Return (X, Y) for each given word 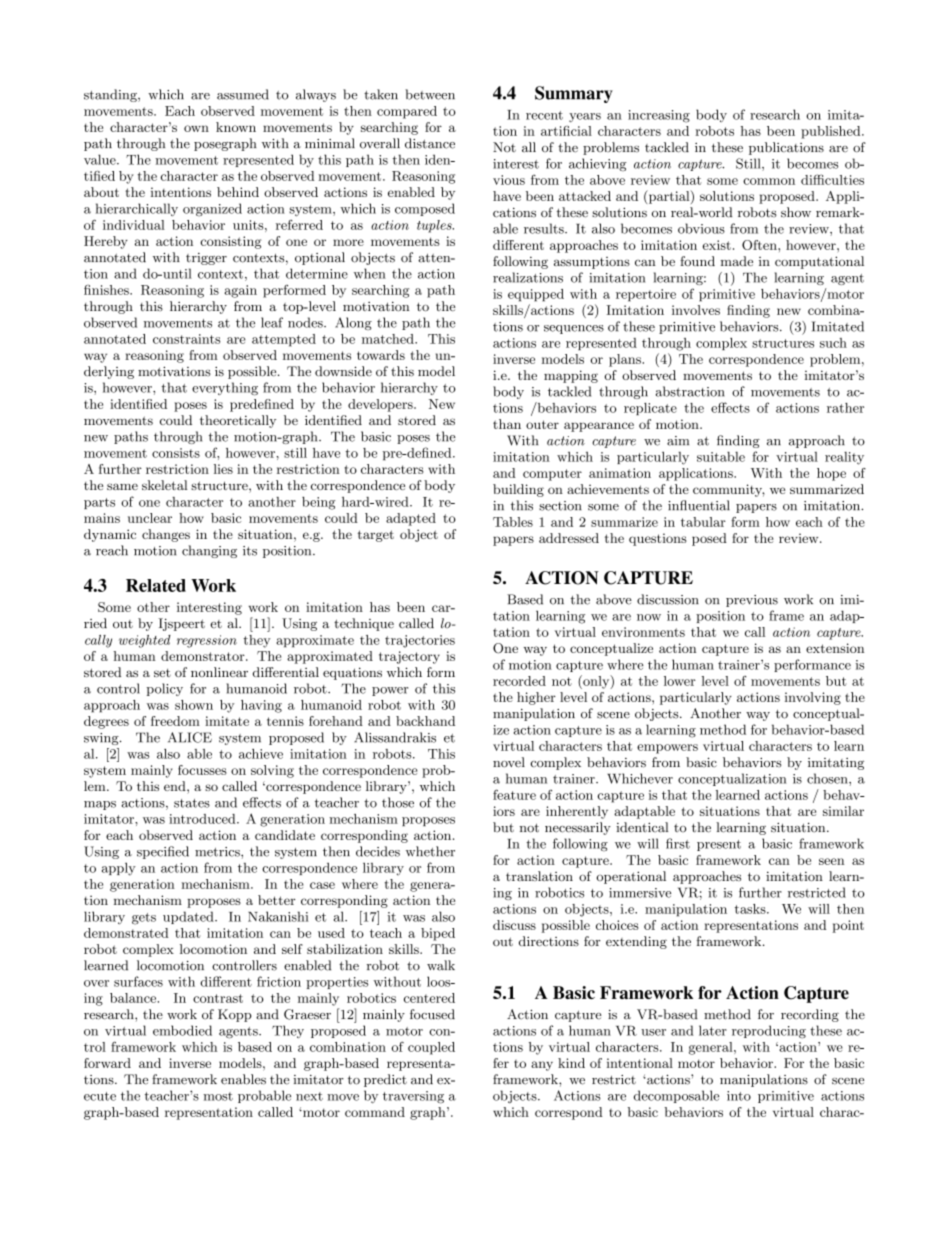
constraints (186, 339)
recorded (519, 681)
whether (430, 851)
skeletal (165, 485)
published (832, 132)
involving (813, 698)
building (518, 490)
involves (696, 310)
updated (189, 917)
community (729, 490)
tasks (751, 909)
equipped (536, 295)
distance (430, 143)
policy (165, 689)
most (218, 1096)
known (236, 127)
